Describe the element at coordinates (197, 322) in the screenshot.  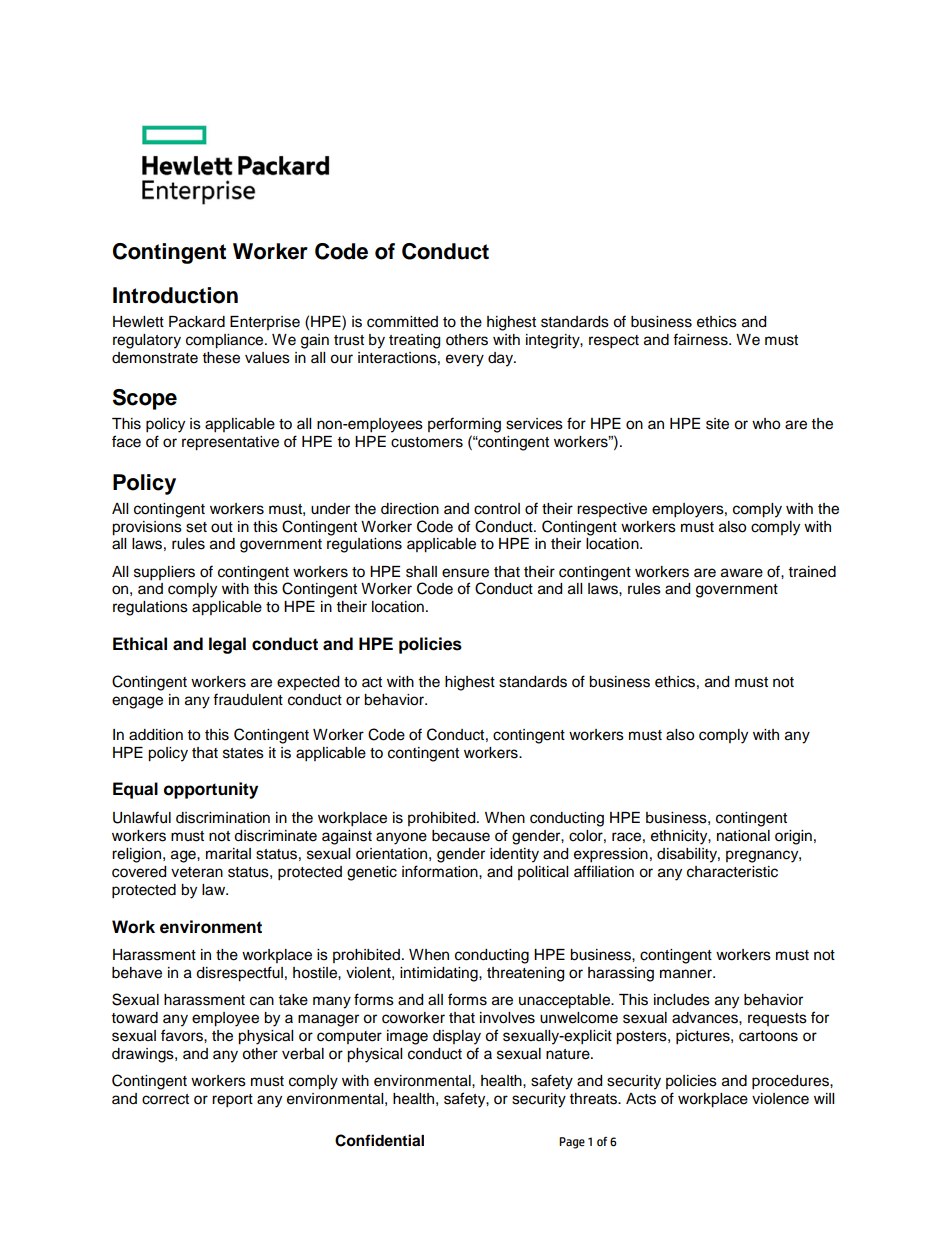
I see `Packard` at that location.
